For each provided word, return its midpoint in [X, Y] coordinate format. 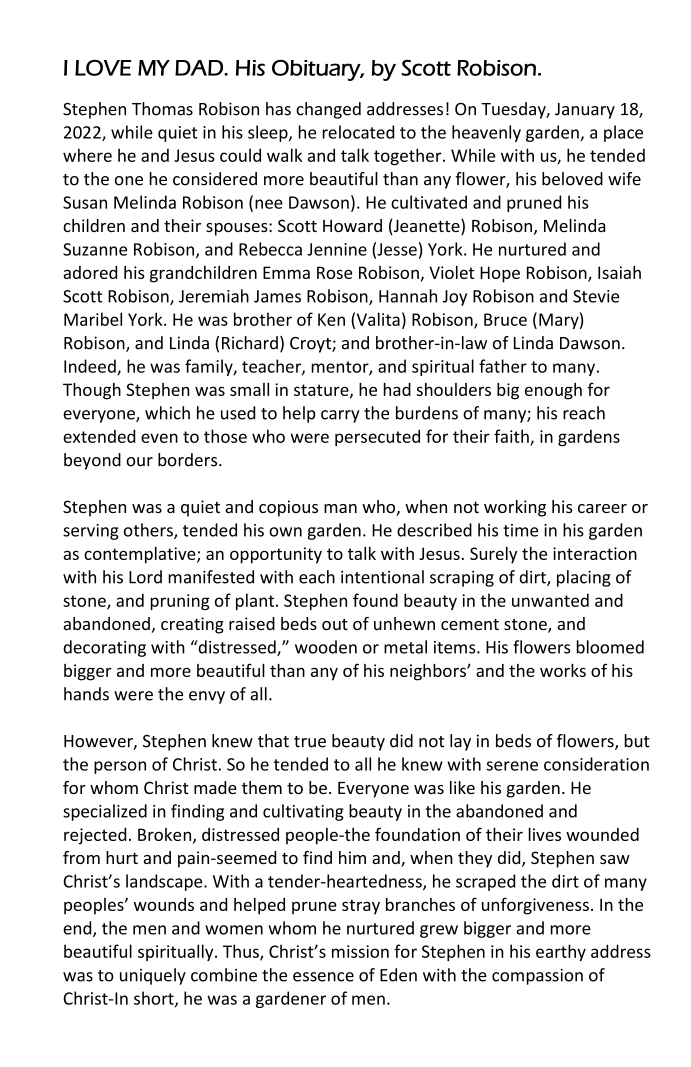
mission [360, 951]
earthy [561, 952]
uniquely [153, 976]
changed [328, 110]
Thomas [162, 109]
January [585, 111]
